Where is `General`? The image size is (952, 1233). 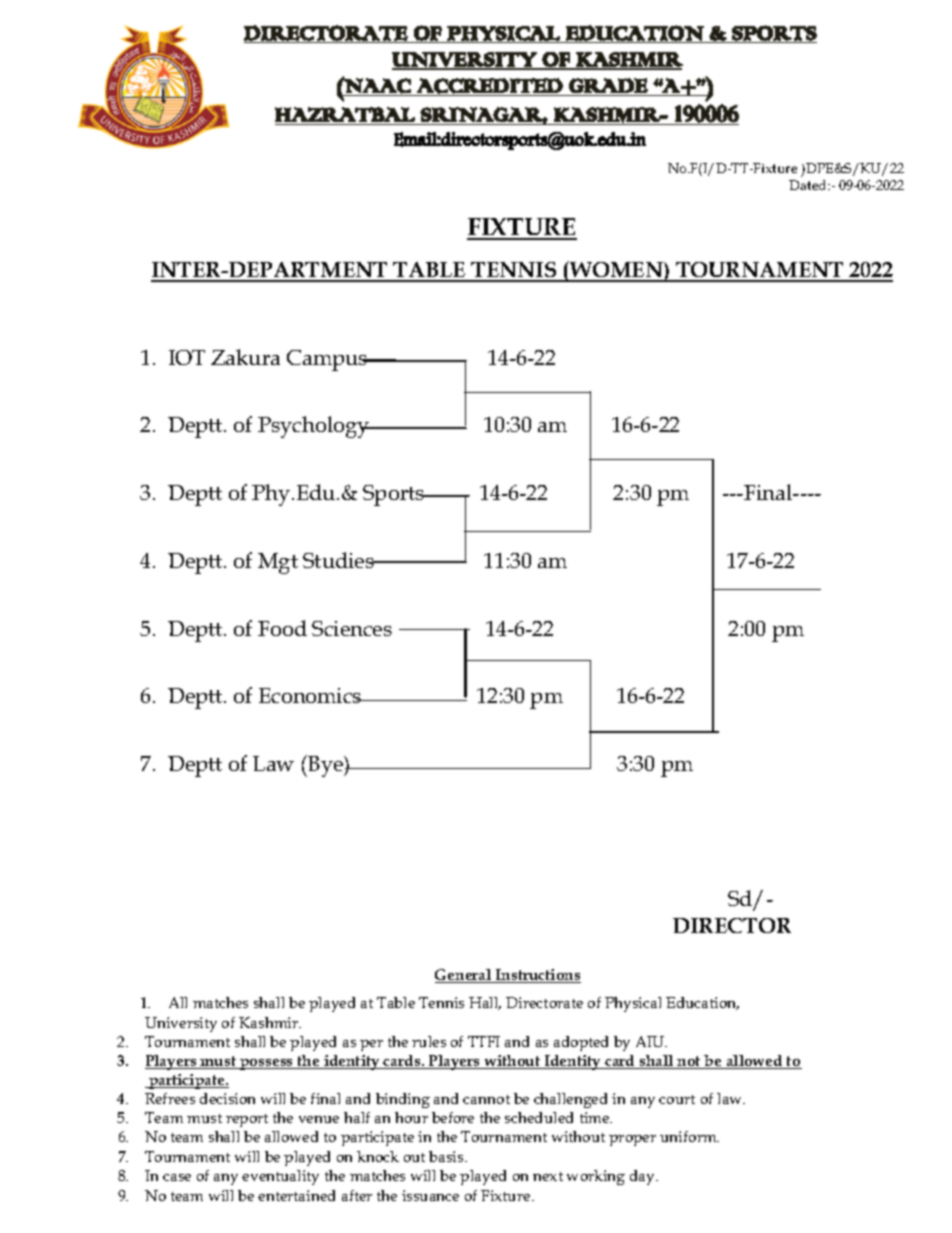
General is located at coordinates (464, 976).
